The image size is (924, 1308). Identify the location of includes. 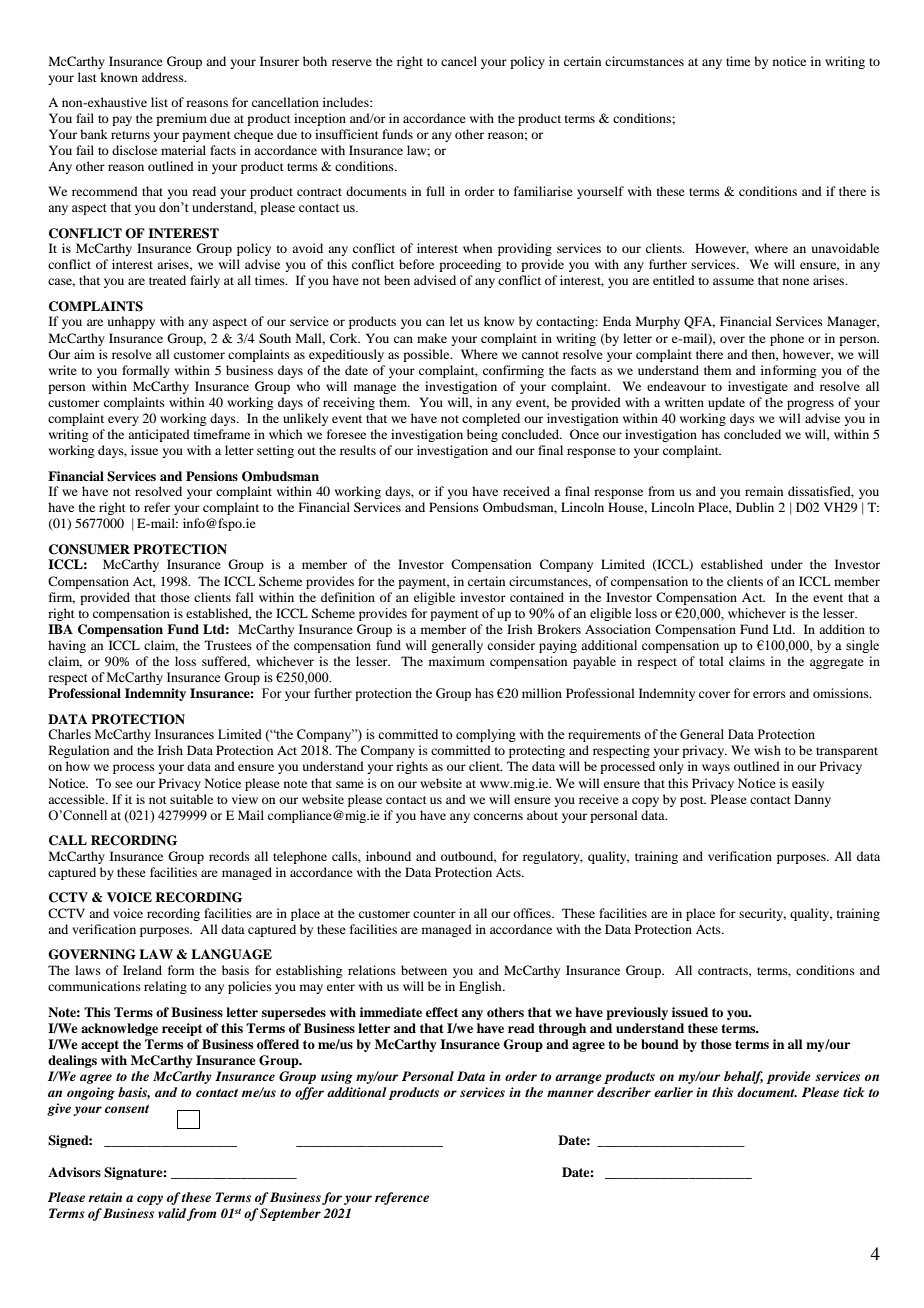
(347, 102).
